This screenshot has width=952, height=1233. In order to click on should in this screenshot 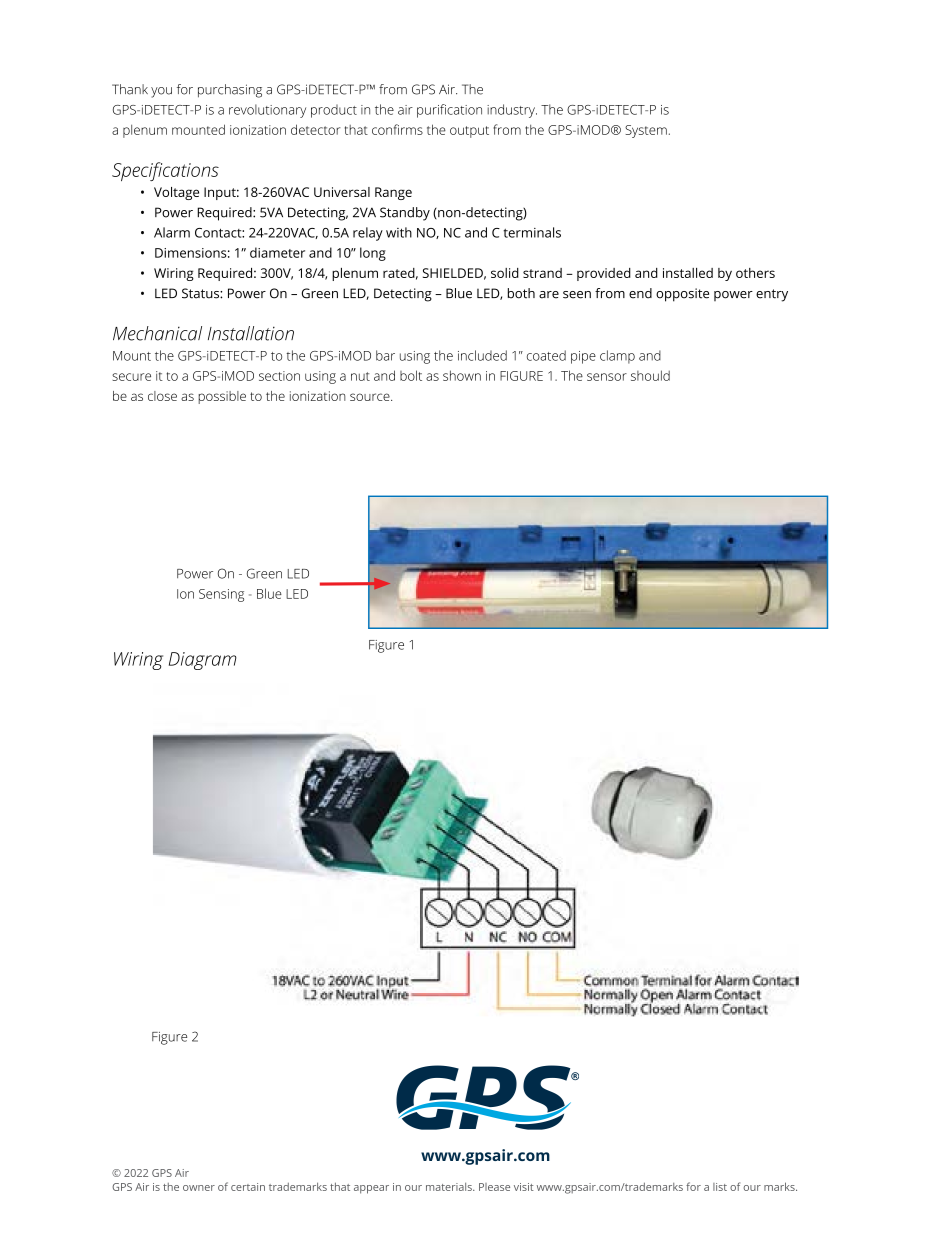, I will do `click(650, 375)`.
